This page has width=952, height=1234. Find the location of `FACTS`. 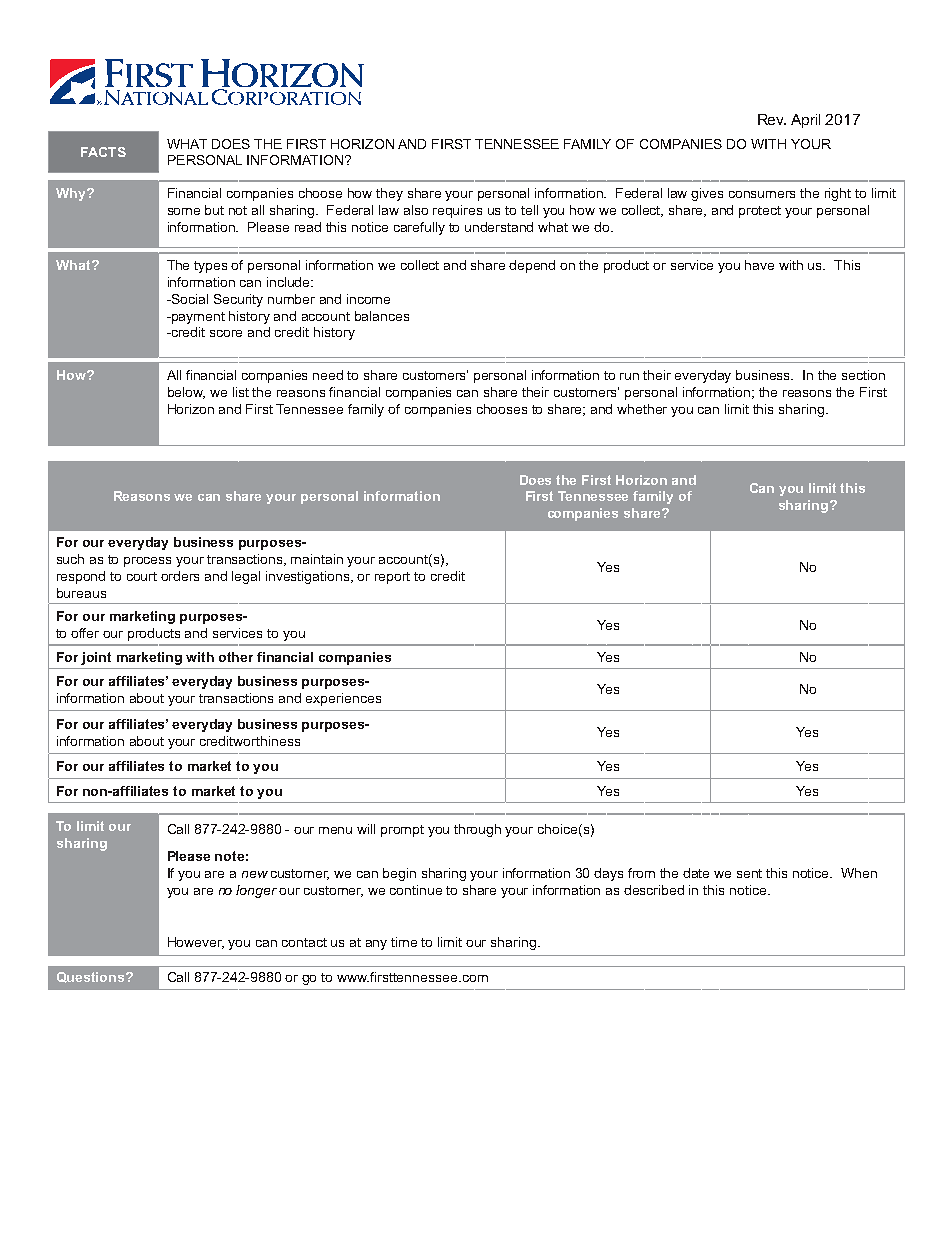

FACTS is located at coordinates (103, 152).
